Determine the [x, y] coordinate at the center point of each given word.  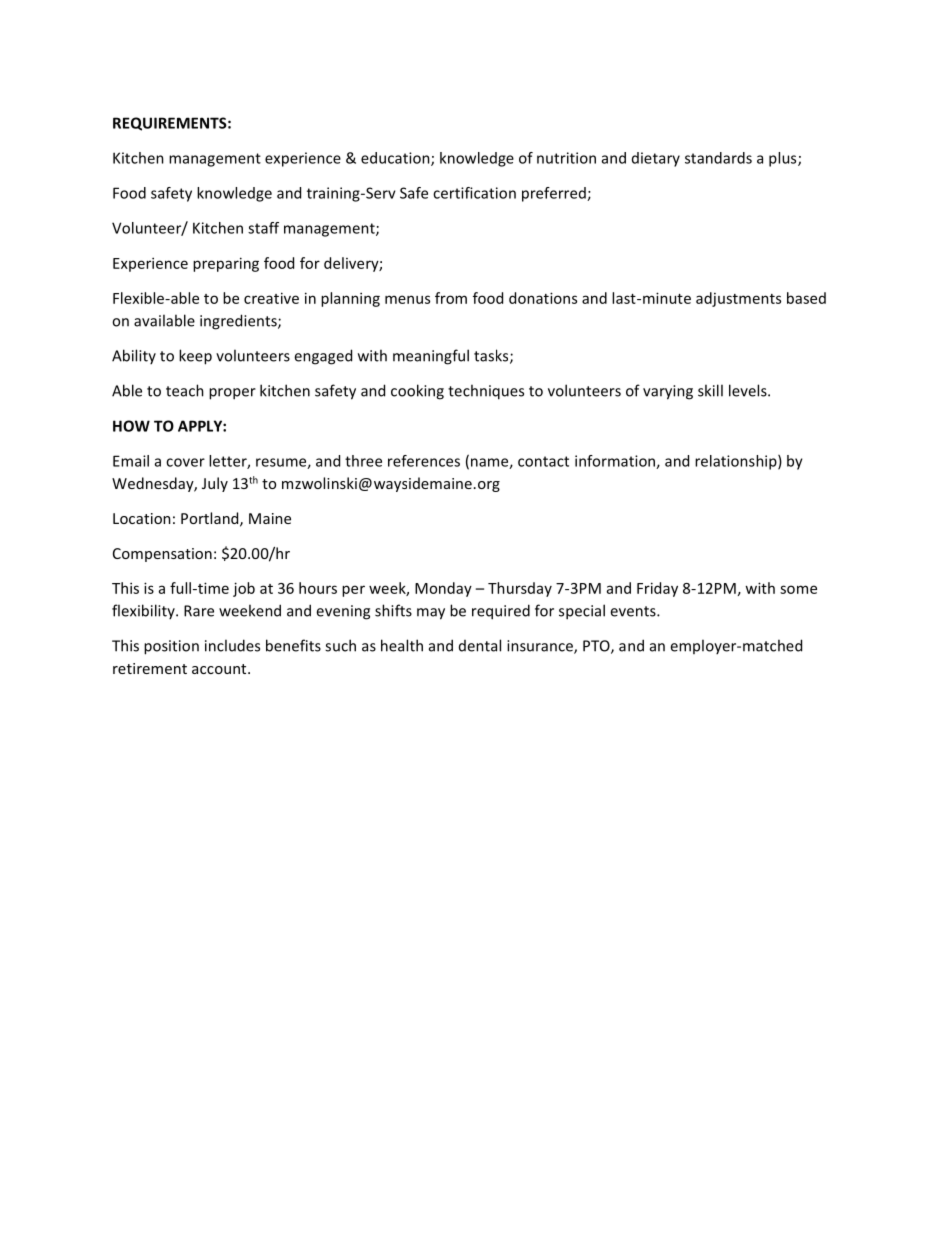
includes [232, 645]
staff [263, 228]
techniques [486, 392]
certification [474, 193]
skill [710, 390]
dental [480, 645]
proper [232, 394]
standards [718, 158]
